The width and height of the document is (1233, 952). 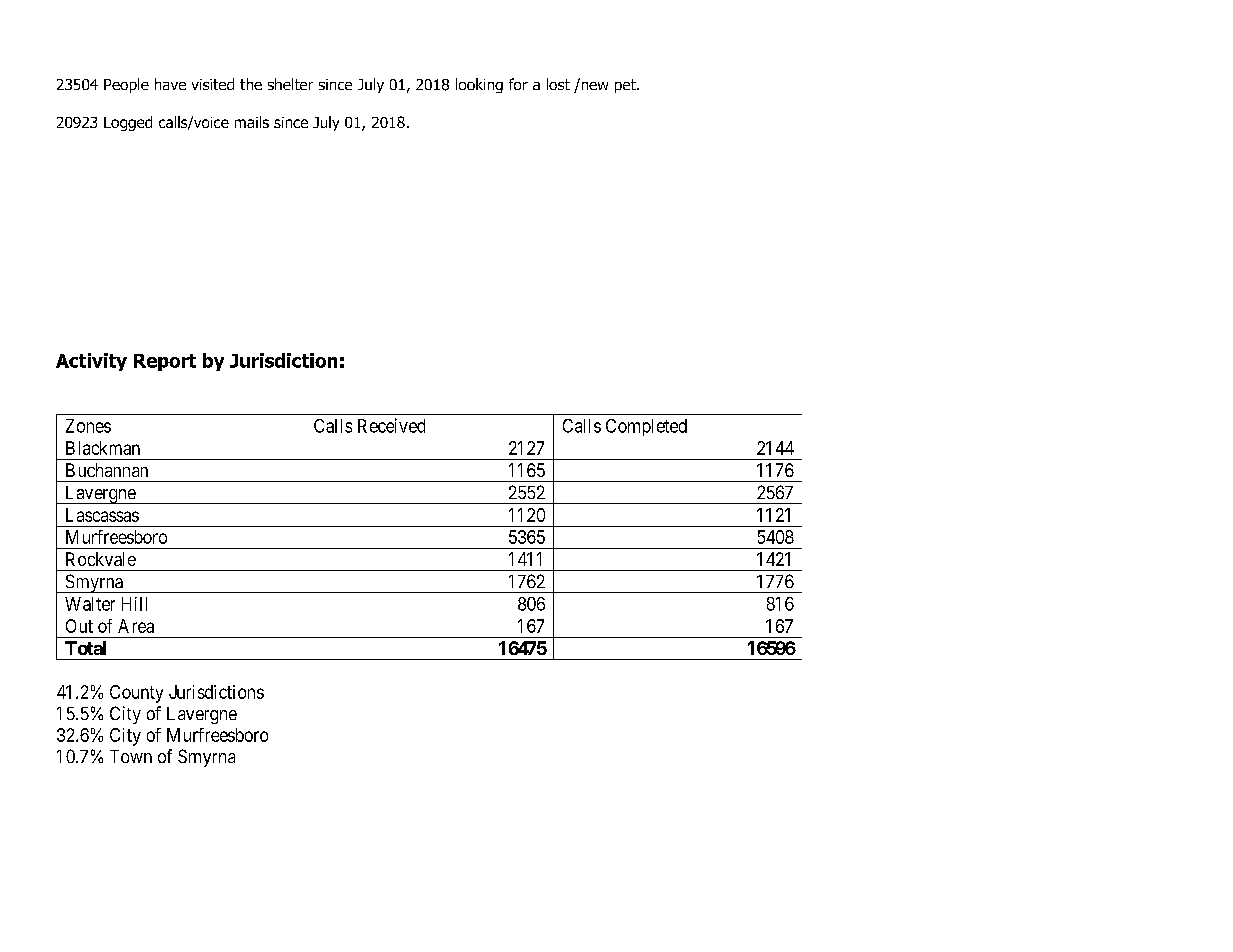 I want to click on Town, so click(x=131, y=756).
